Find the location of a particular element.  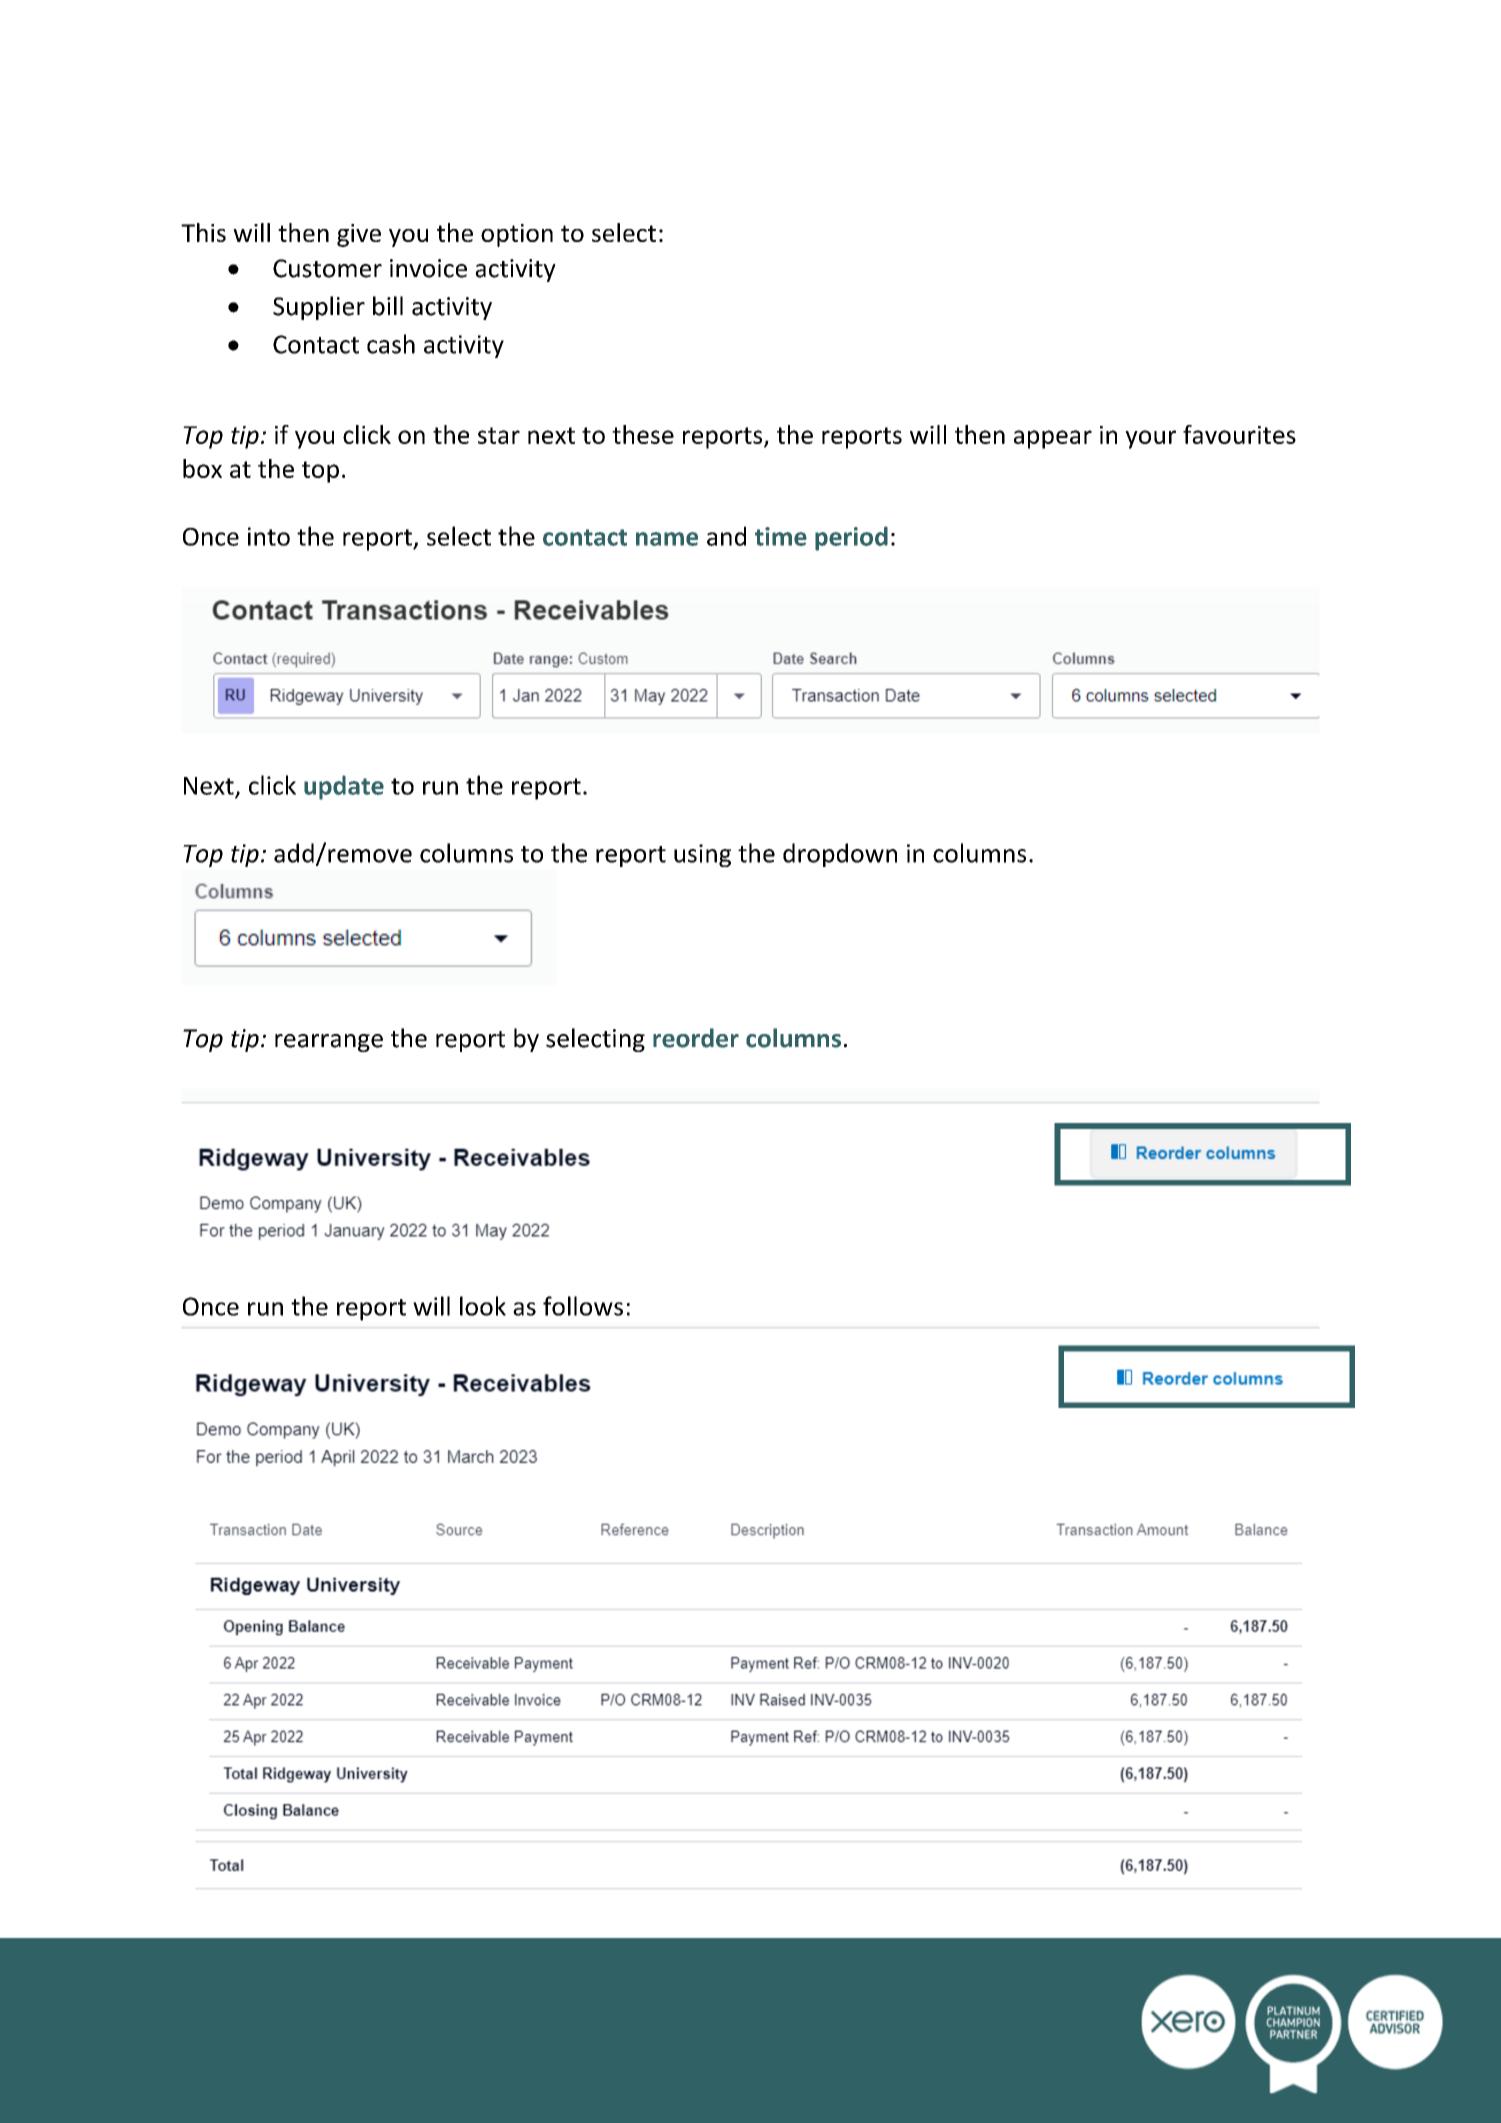

update is located at coordinates (344, 787).
